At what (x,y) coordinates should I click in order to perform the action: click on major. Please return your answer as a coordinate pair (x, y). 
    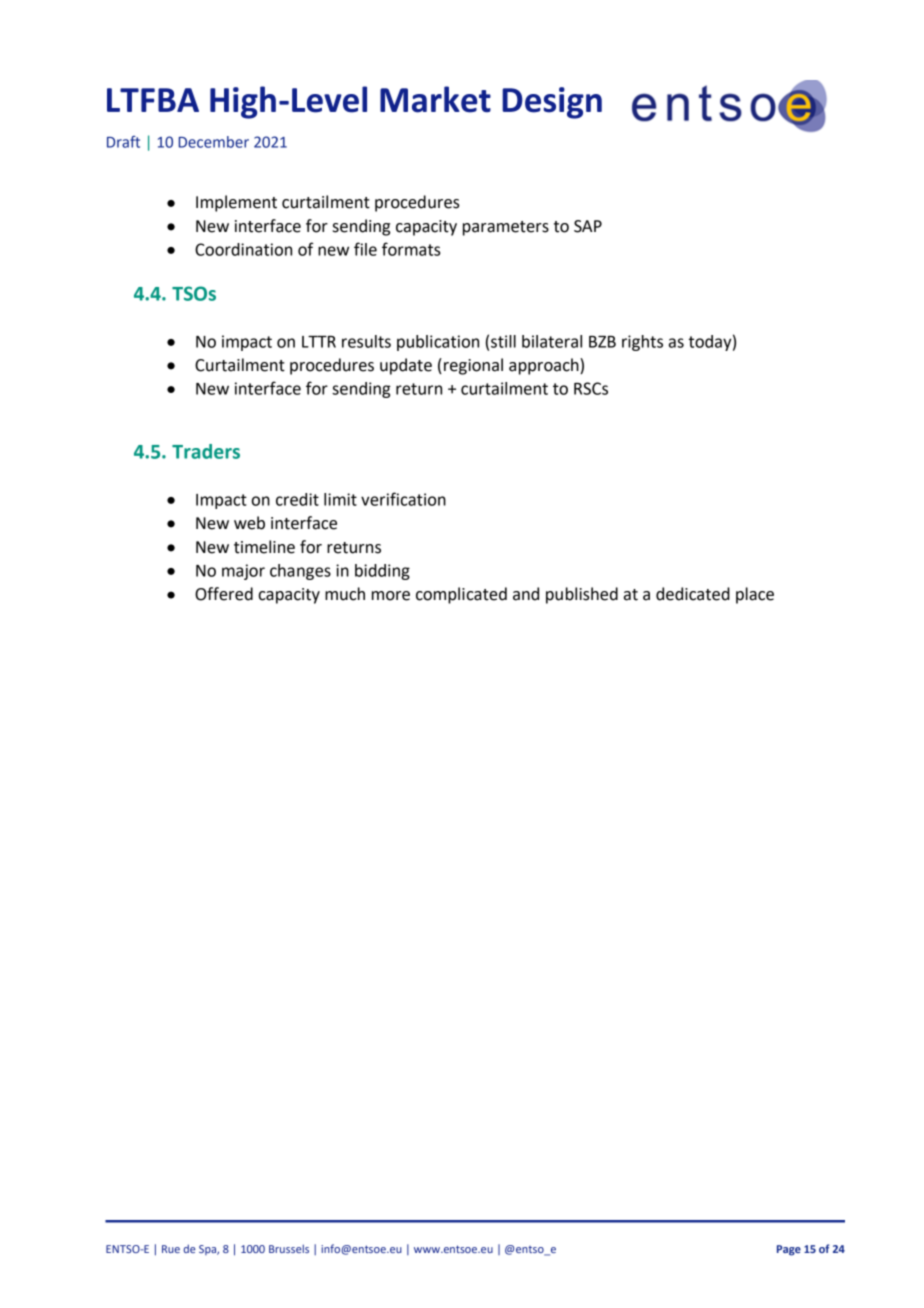
    Looking at the image, I should click on (243, 572).
